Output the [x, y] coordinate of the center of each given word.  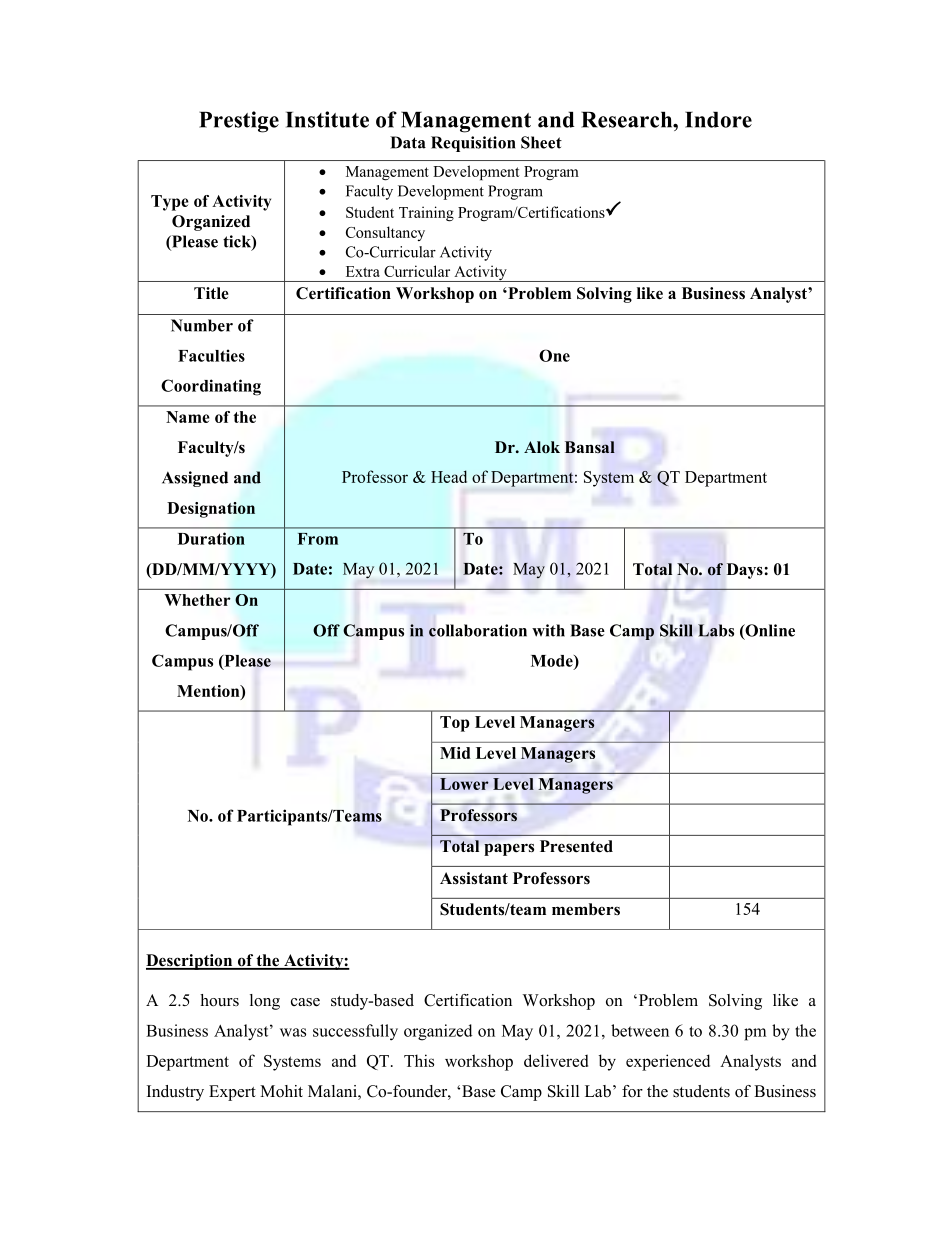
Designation [211, 510]
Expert [232, 1093]
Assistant [474, 878]
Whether [197, 600]
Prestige [239, 122]
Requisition [473, 144]
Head [449, 476]
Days [744, 571]
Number [202, 325]
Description [190, 962]
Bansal [590, 447]
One [554, 355]
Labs [716, 630]
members [586, 909]
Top [455, 724]
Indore [718, 120]
